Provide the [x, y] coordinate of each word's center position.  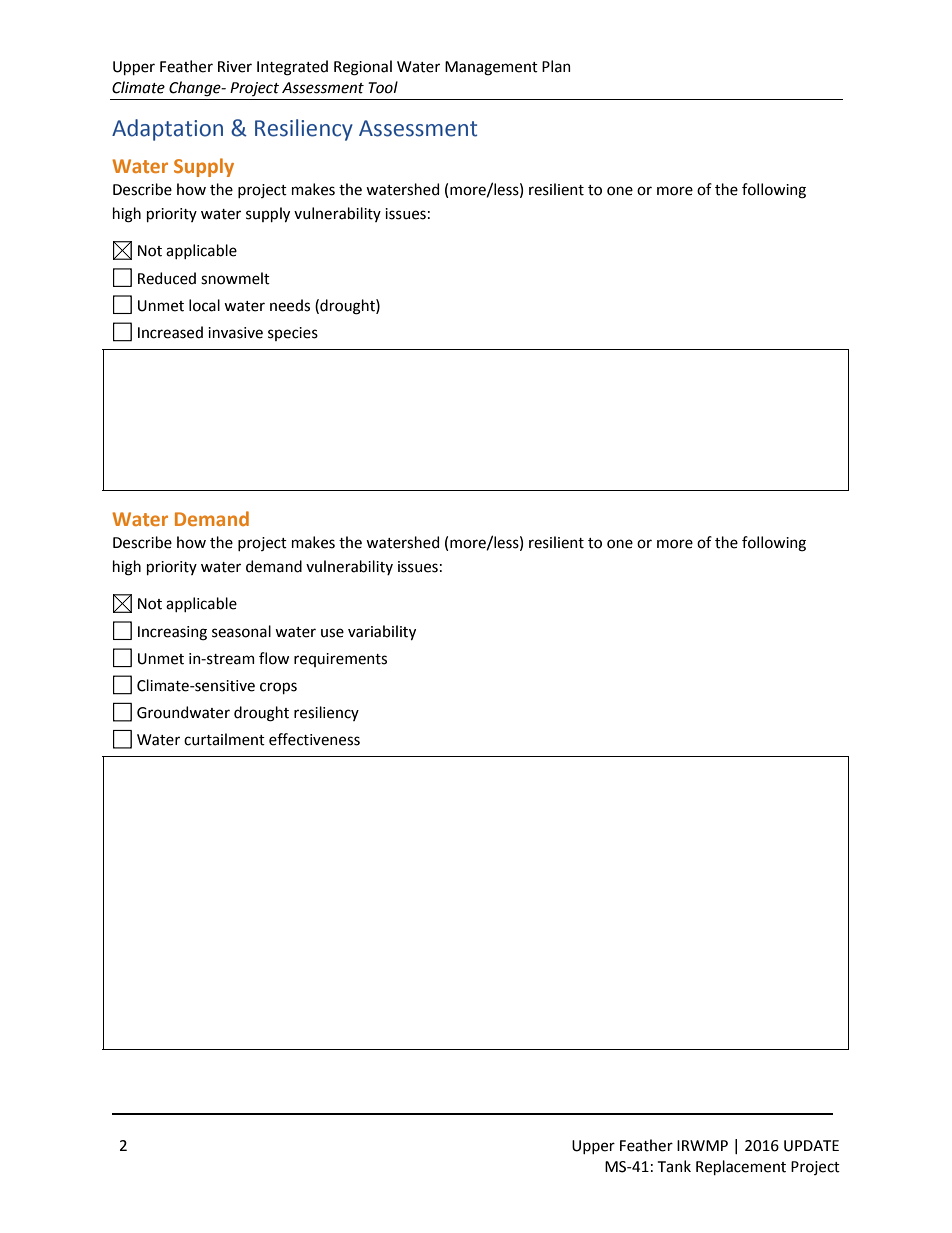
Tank [674, 1166]
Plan [556, 66]
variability [382, 632]
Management [491, 68]
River [235, 67]
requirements [340, 660]
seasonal [241, 631]
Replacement [741, 1167]
